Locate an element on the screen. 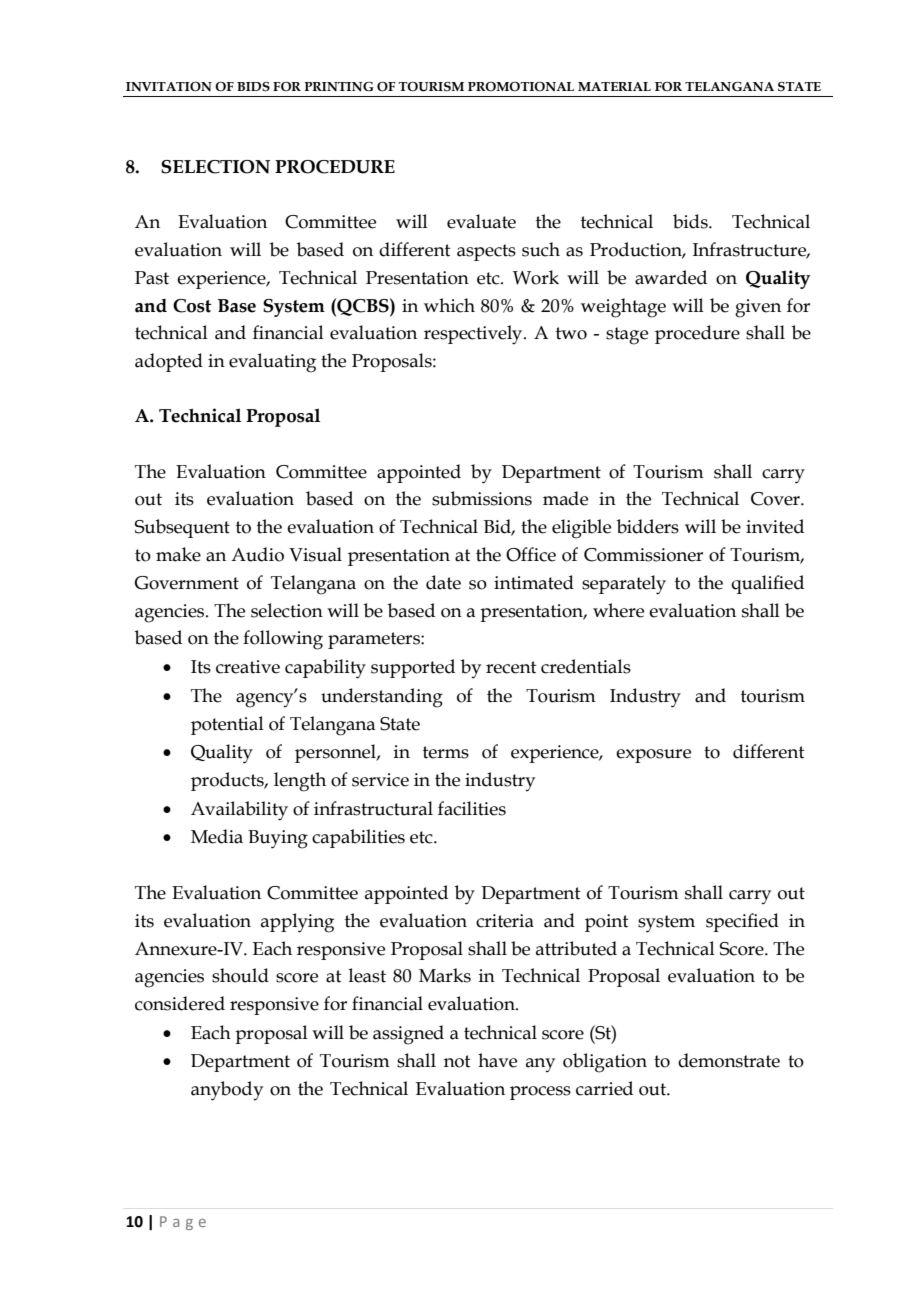  potential is located at coordinates (227, 725).
